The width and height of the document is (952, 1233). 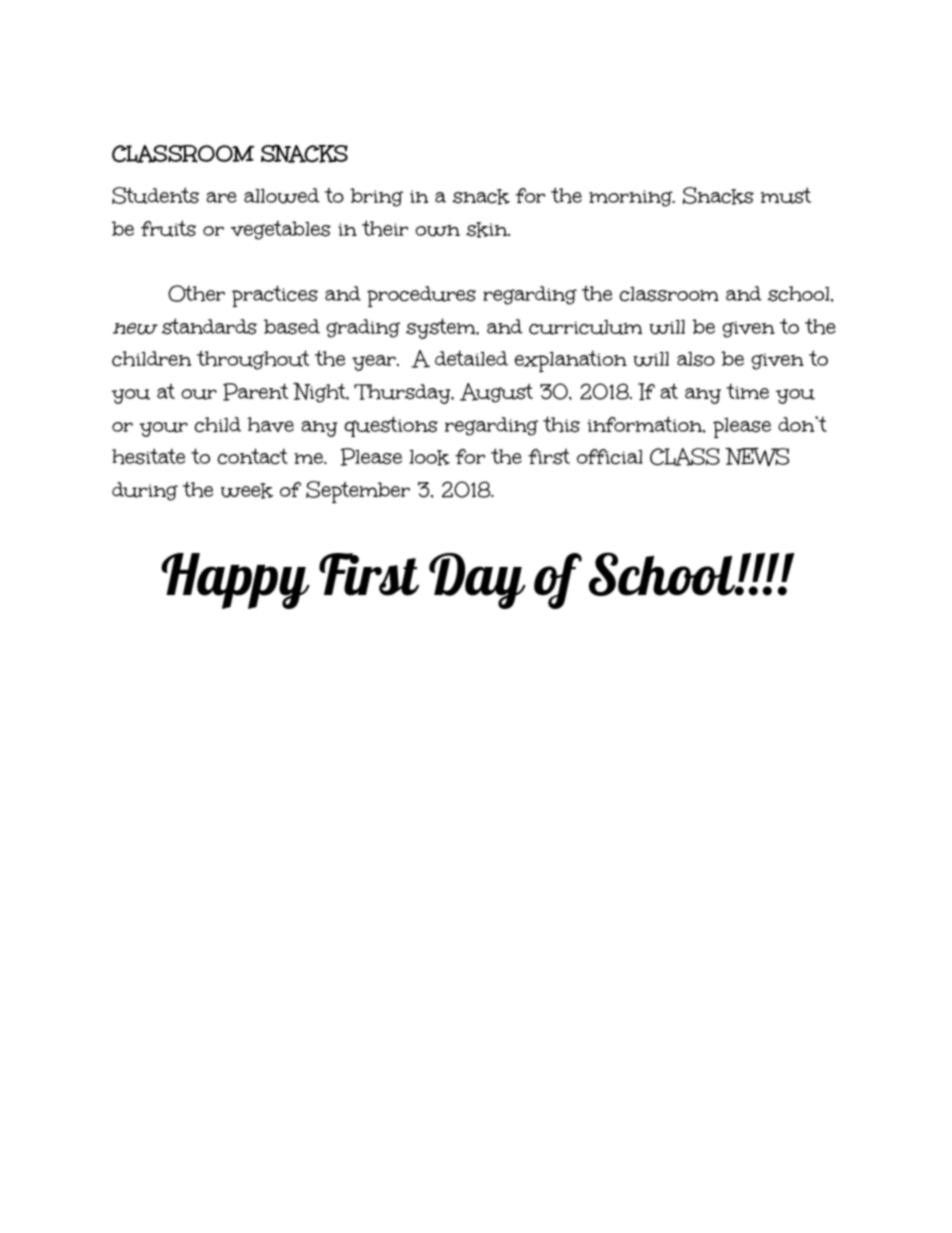 What do you see at coordinates (282, 196) in the document?
I see `allowed` at bounding box center [282, 196].
